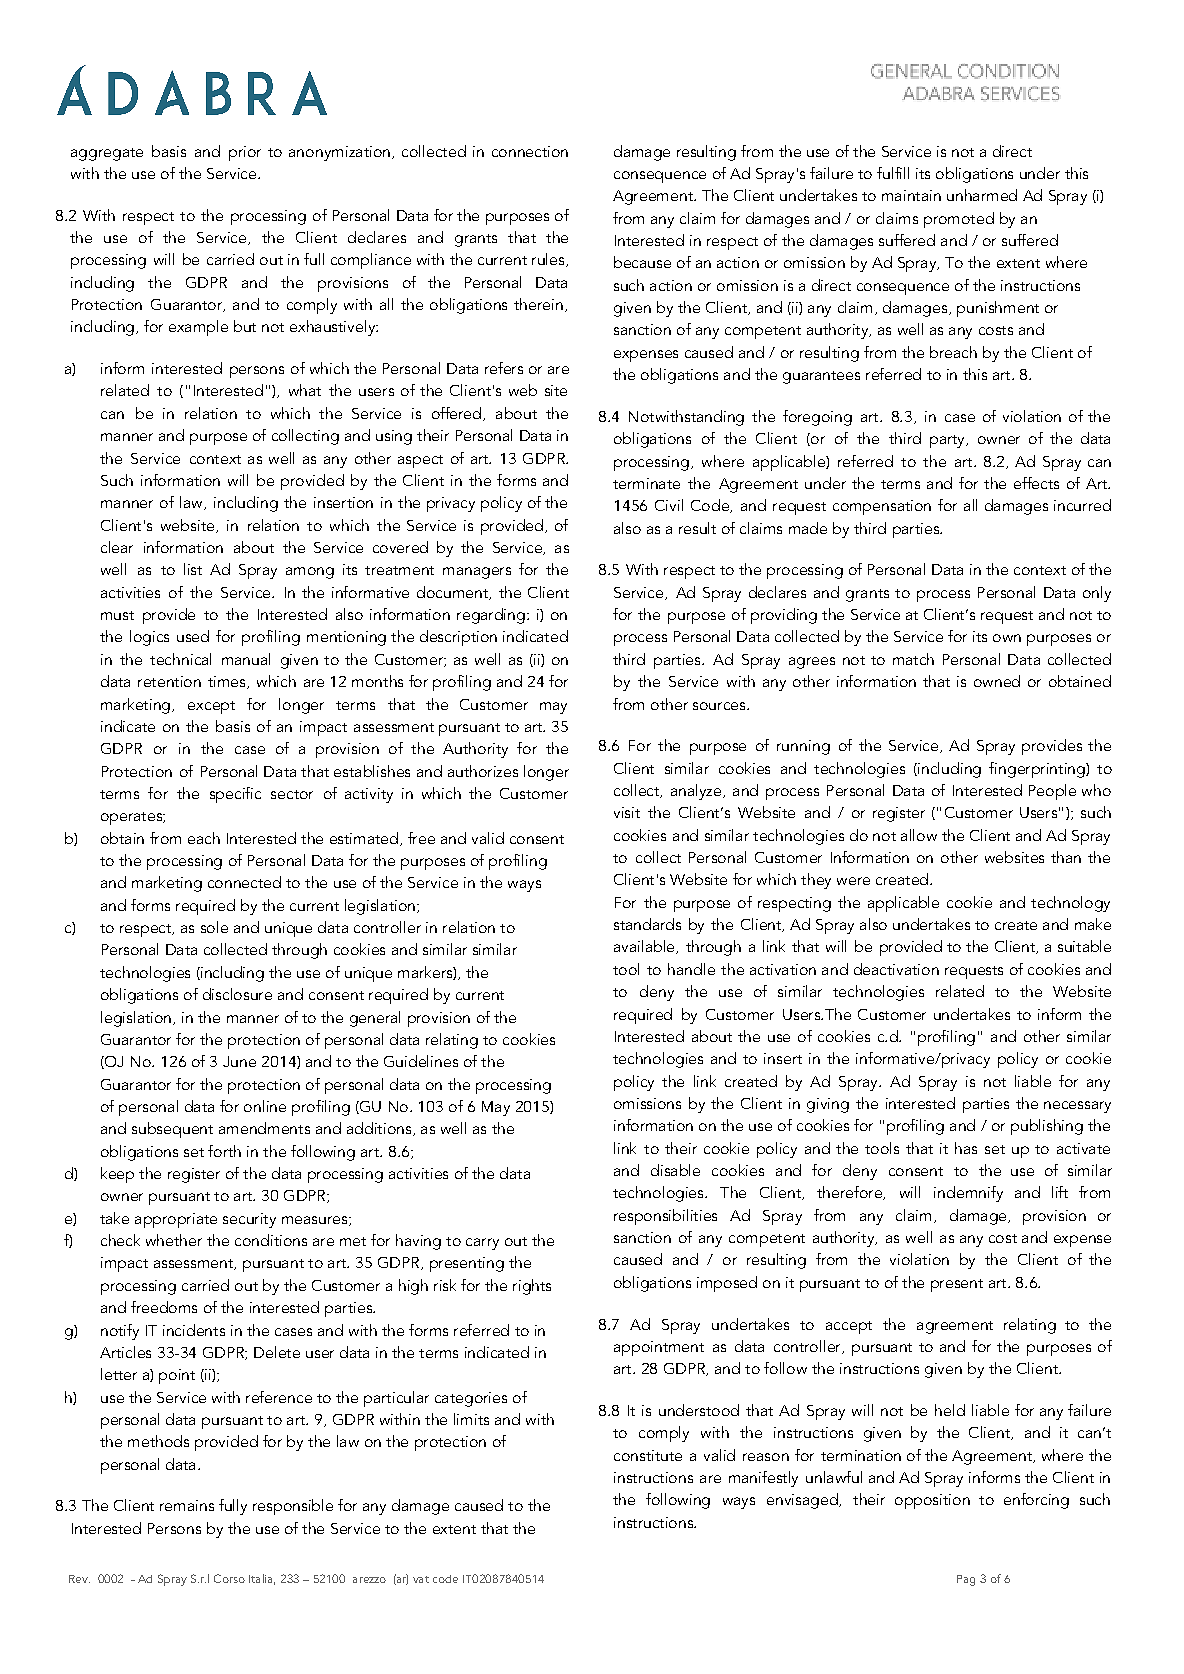 The height and width of the document is (1674, 1184). Describe the element at coordinates (966, 1148) in the document. I see `has` at that location.
